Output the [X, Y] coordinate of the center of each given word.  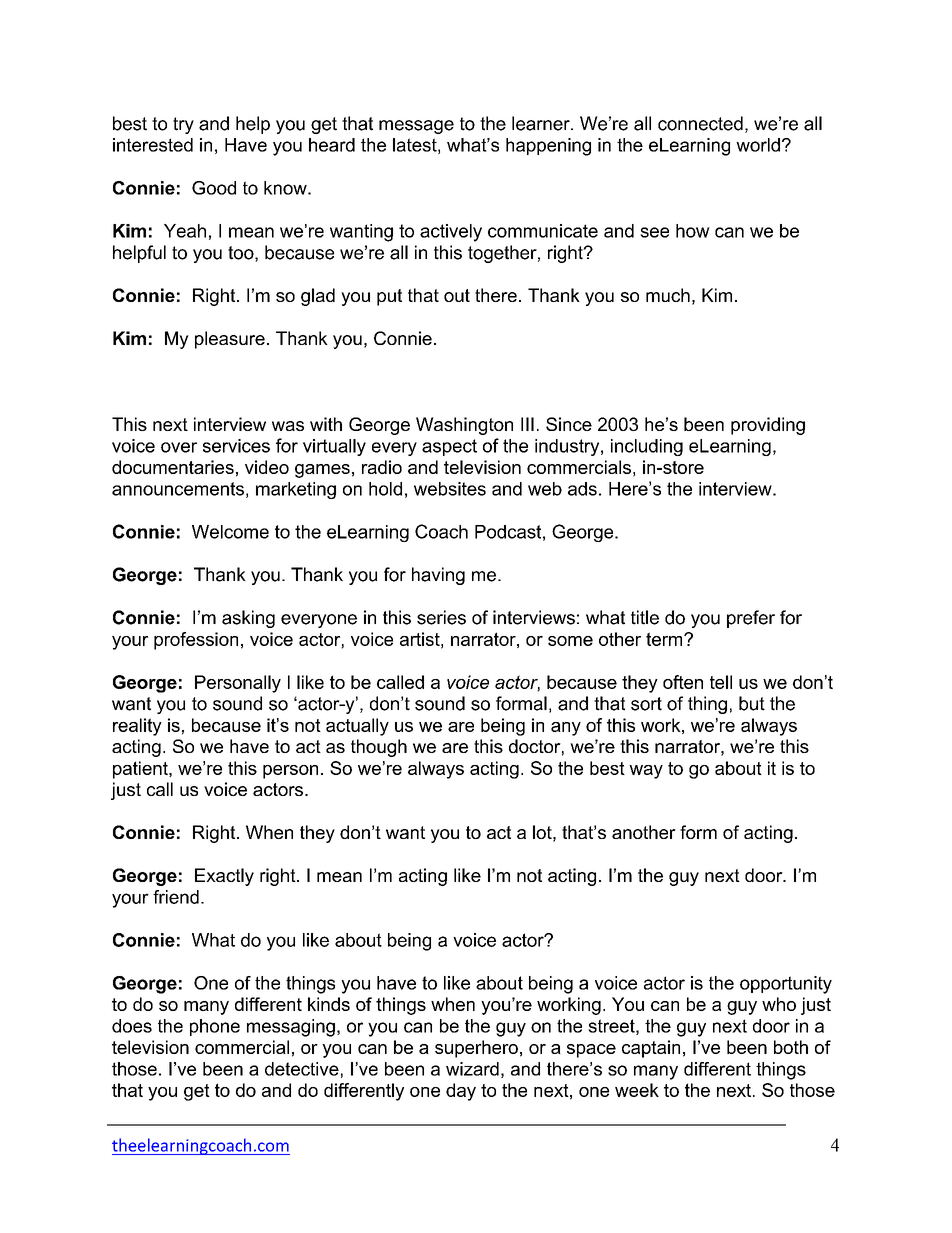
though [379, 748]
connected [700, 123]
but [752, 703]
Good [214, 188]
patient [141, 770]
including [647, 447]
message [416, 127]
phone [215, 1027]
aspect [449, 447]
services [236, 446]
